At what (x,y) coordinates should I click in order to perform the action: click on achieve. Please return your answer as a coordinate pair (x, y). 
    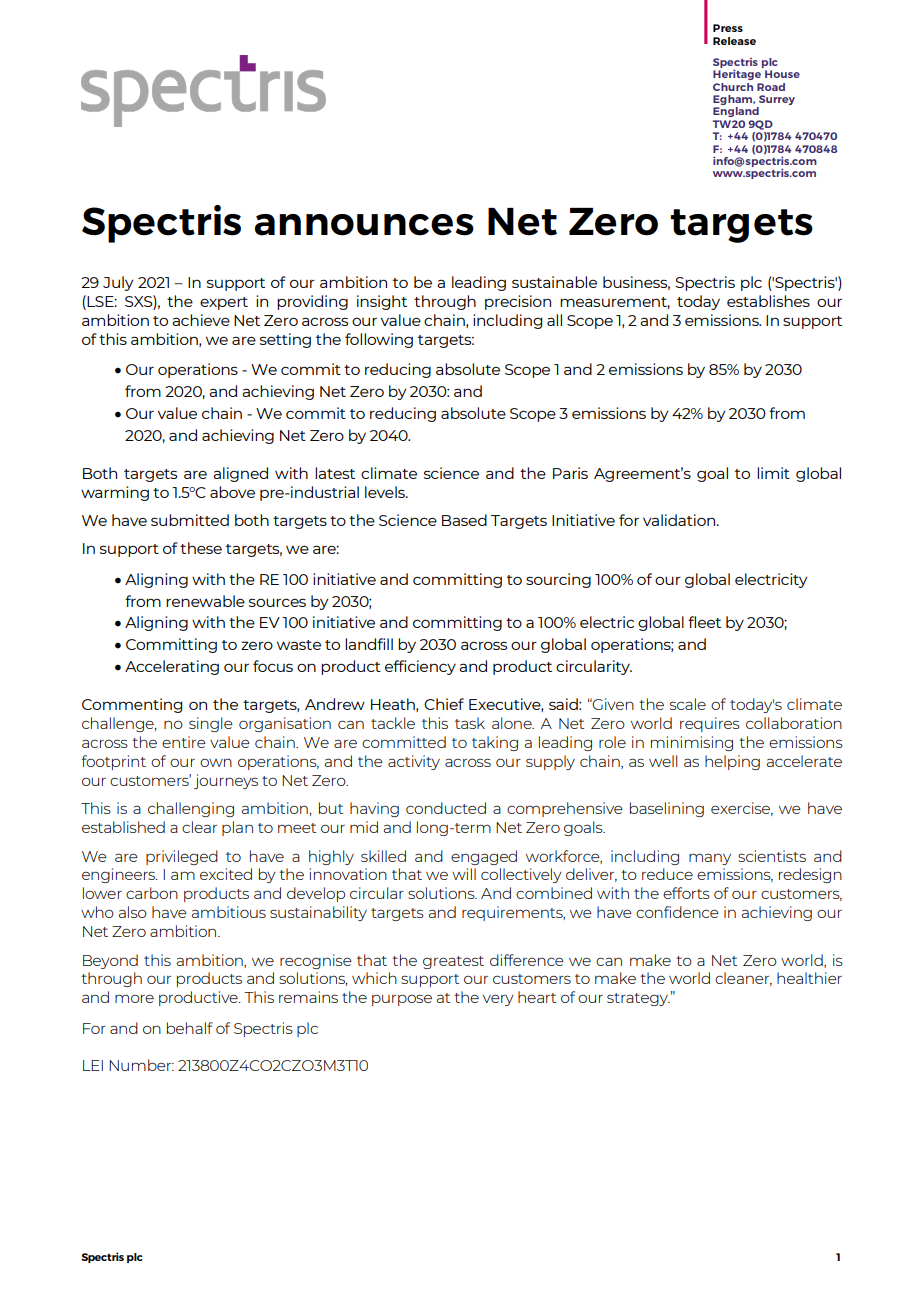
    Looking at the image, I should click on (201, 320).
